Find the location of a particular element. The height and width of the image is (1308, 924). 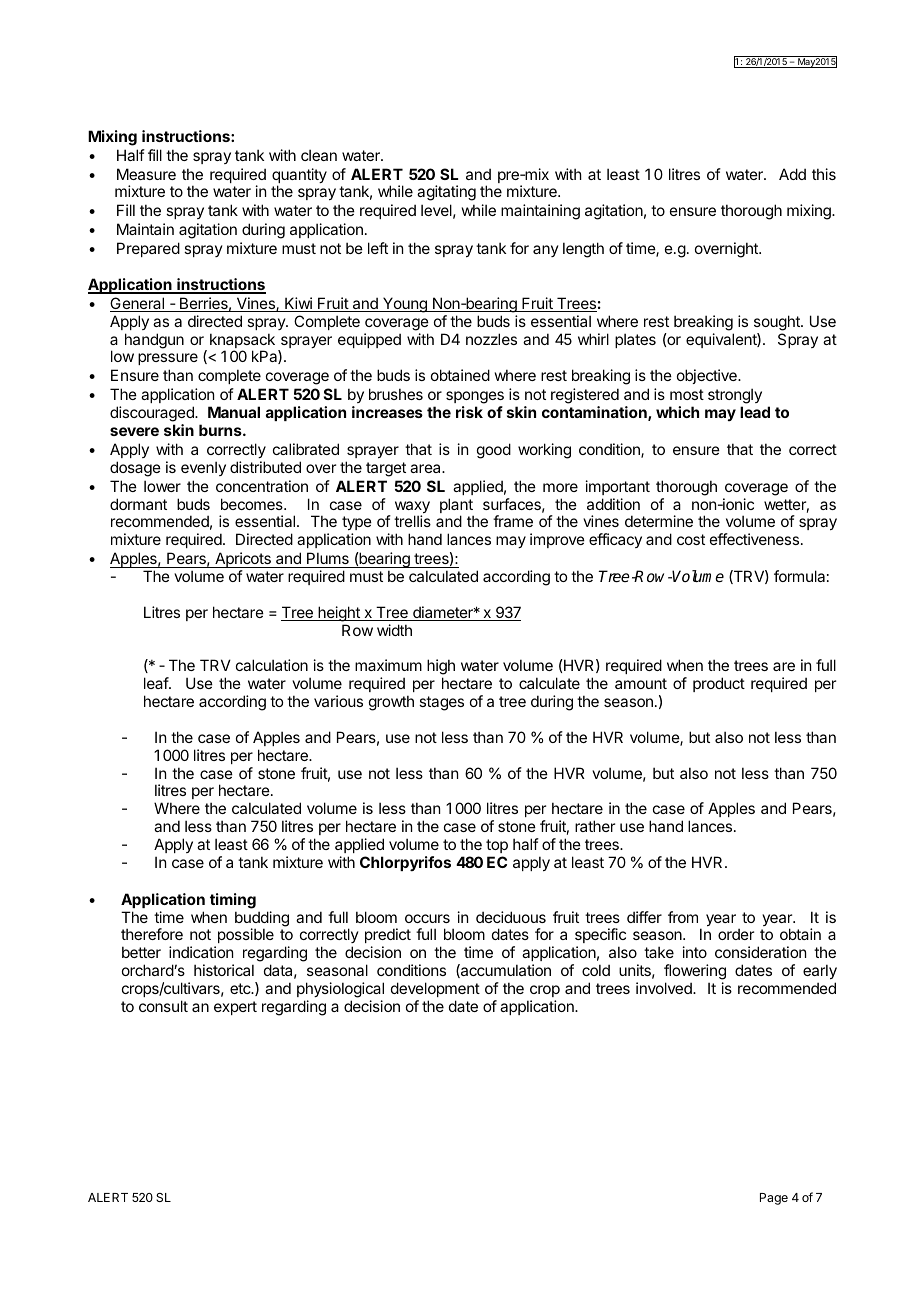

lead is located at coordinates (755, 412).
